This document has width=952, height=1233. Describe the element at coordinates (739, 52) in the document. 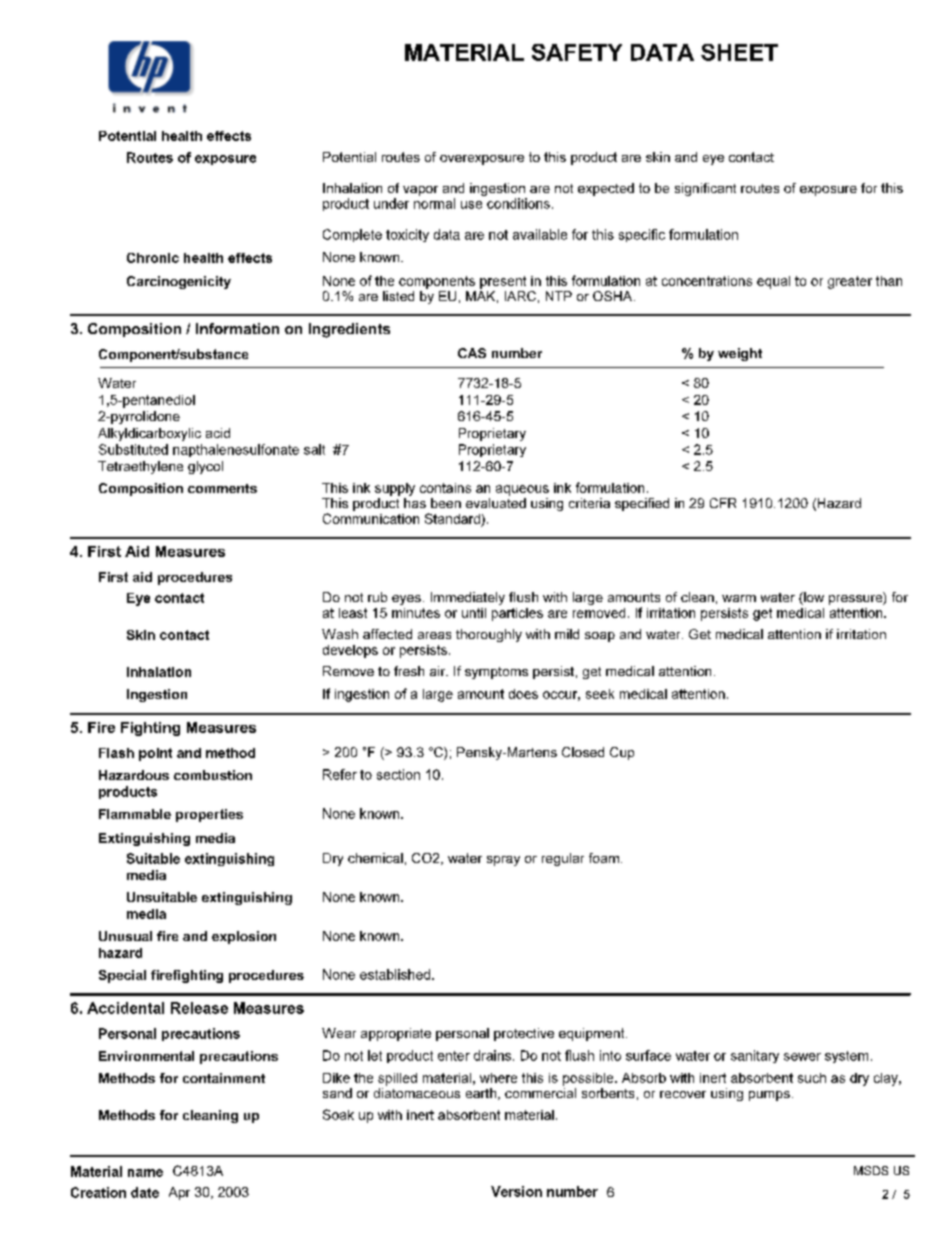

I see `SHEET` at that location.
